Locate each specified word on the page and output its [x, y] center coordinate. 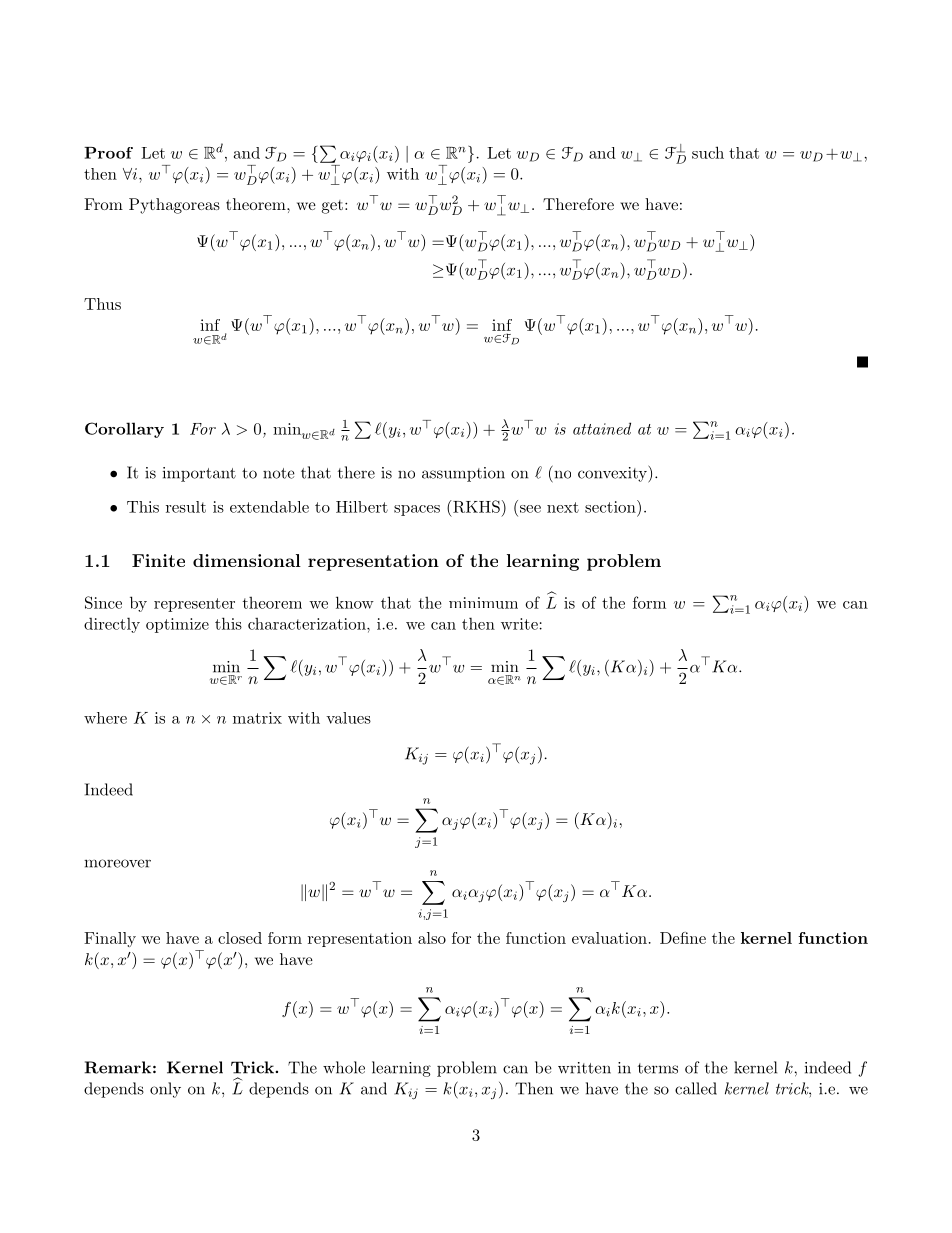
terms [658, 1068]
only [165, 1090]
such [708, 152]
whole [344, 1067]
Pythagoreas [174, 206]
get [332, 207]
